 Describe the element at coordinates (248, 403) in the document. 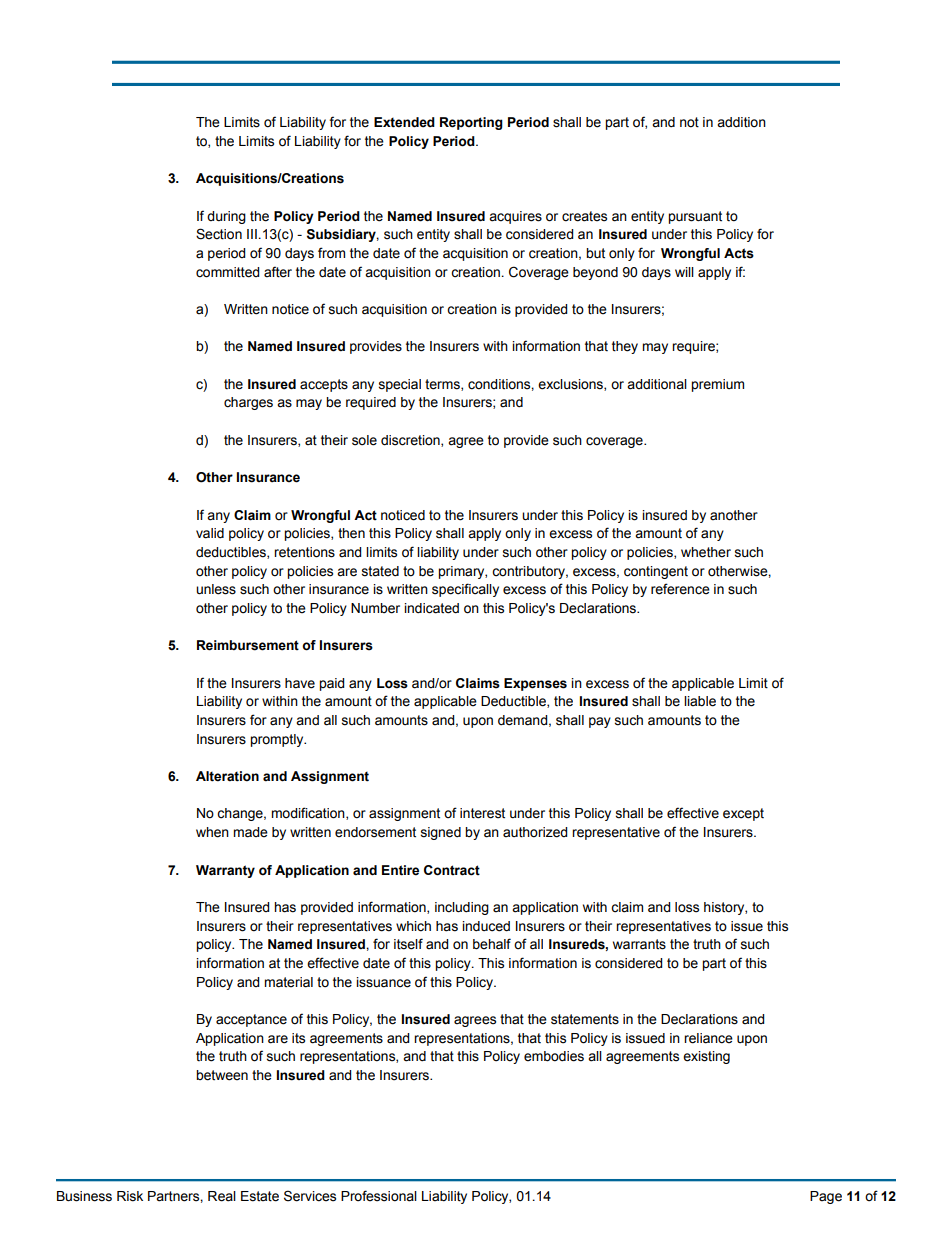

I see `charges` at that location.
